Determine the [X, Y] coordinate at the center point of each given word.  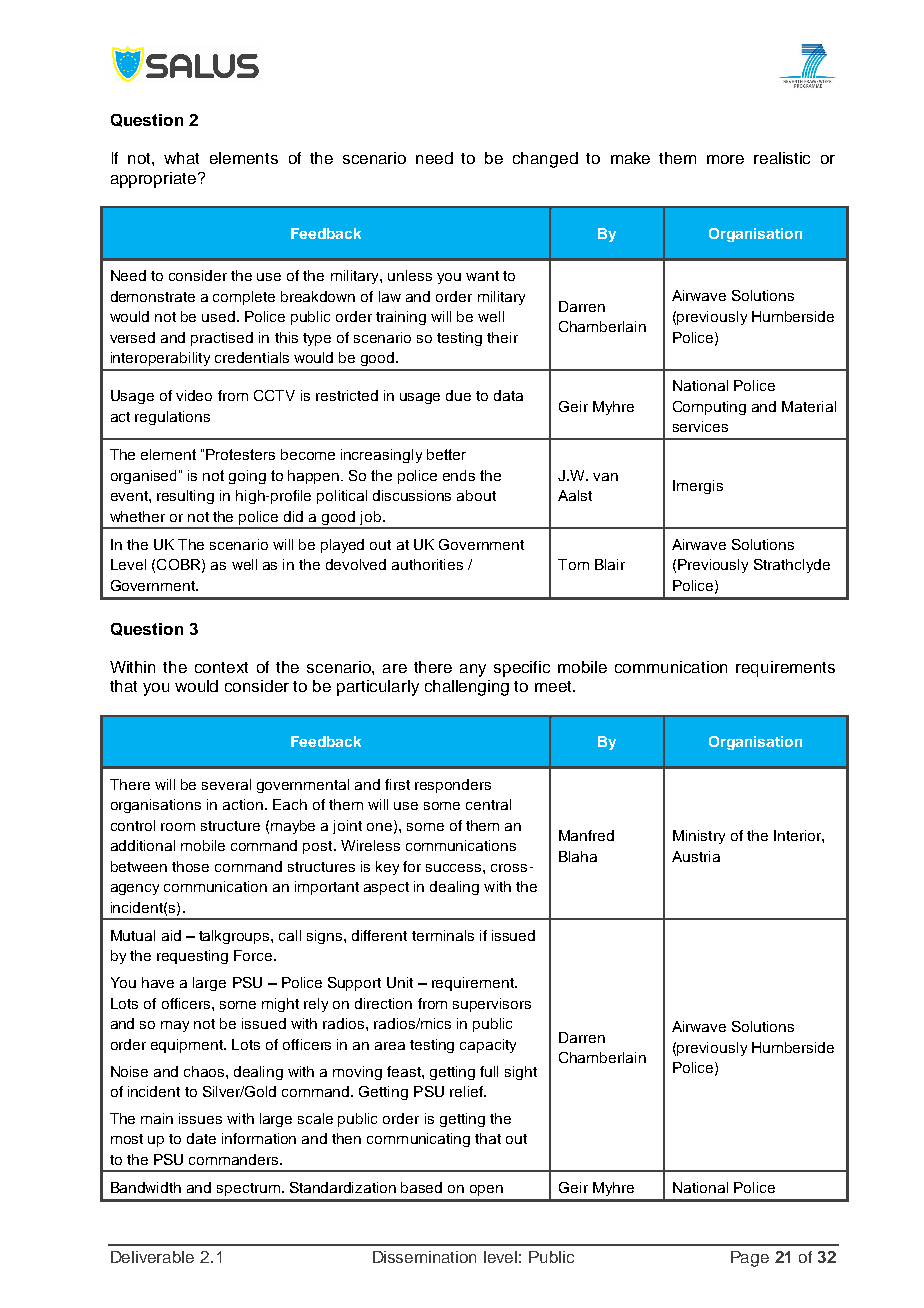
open [486, 1190]
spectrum [248, 1189]
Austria [696, 856]
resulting [185, 497]
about [476, 495]
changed [545, 160]
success [455, 868]
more [725, 159]
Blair [610, 564]
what [181, 158]
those [190, 866]
